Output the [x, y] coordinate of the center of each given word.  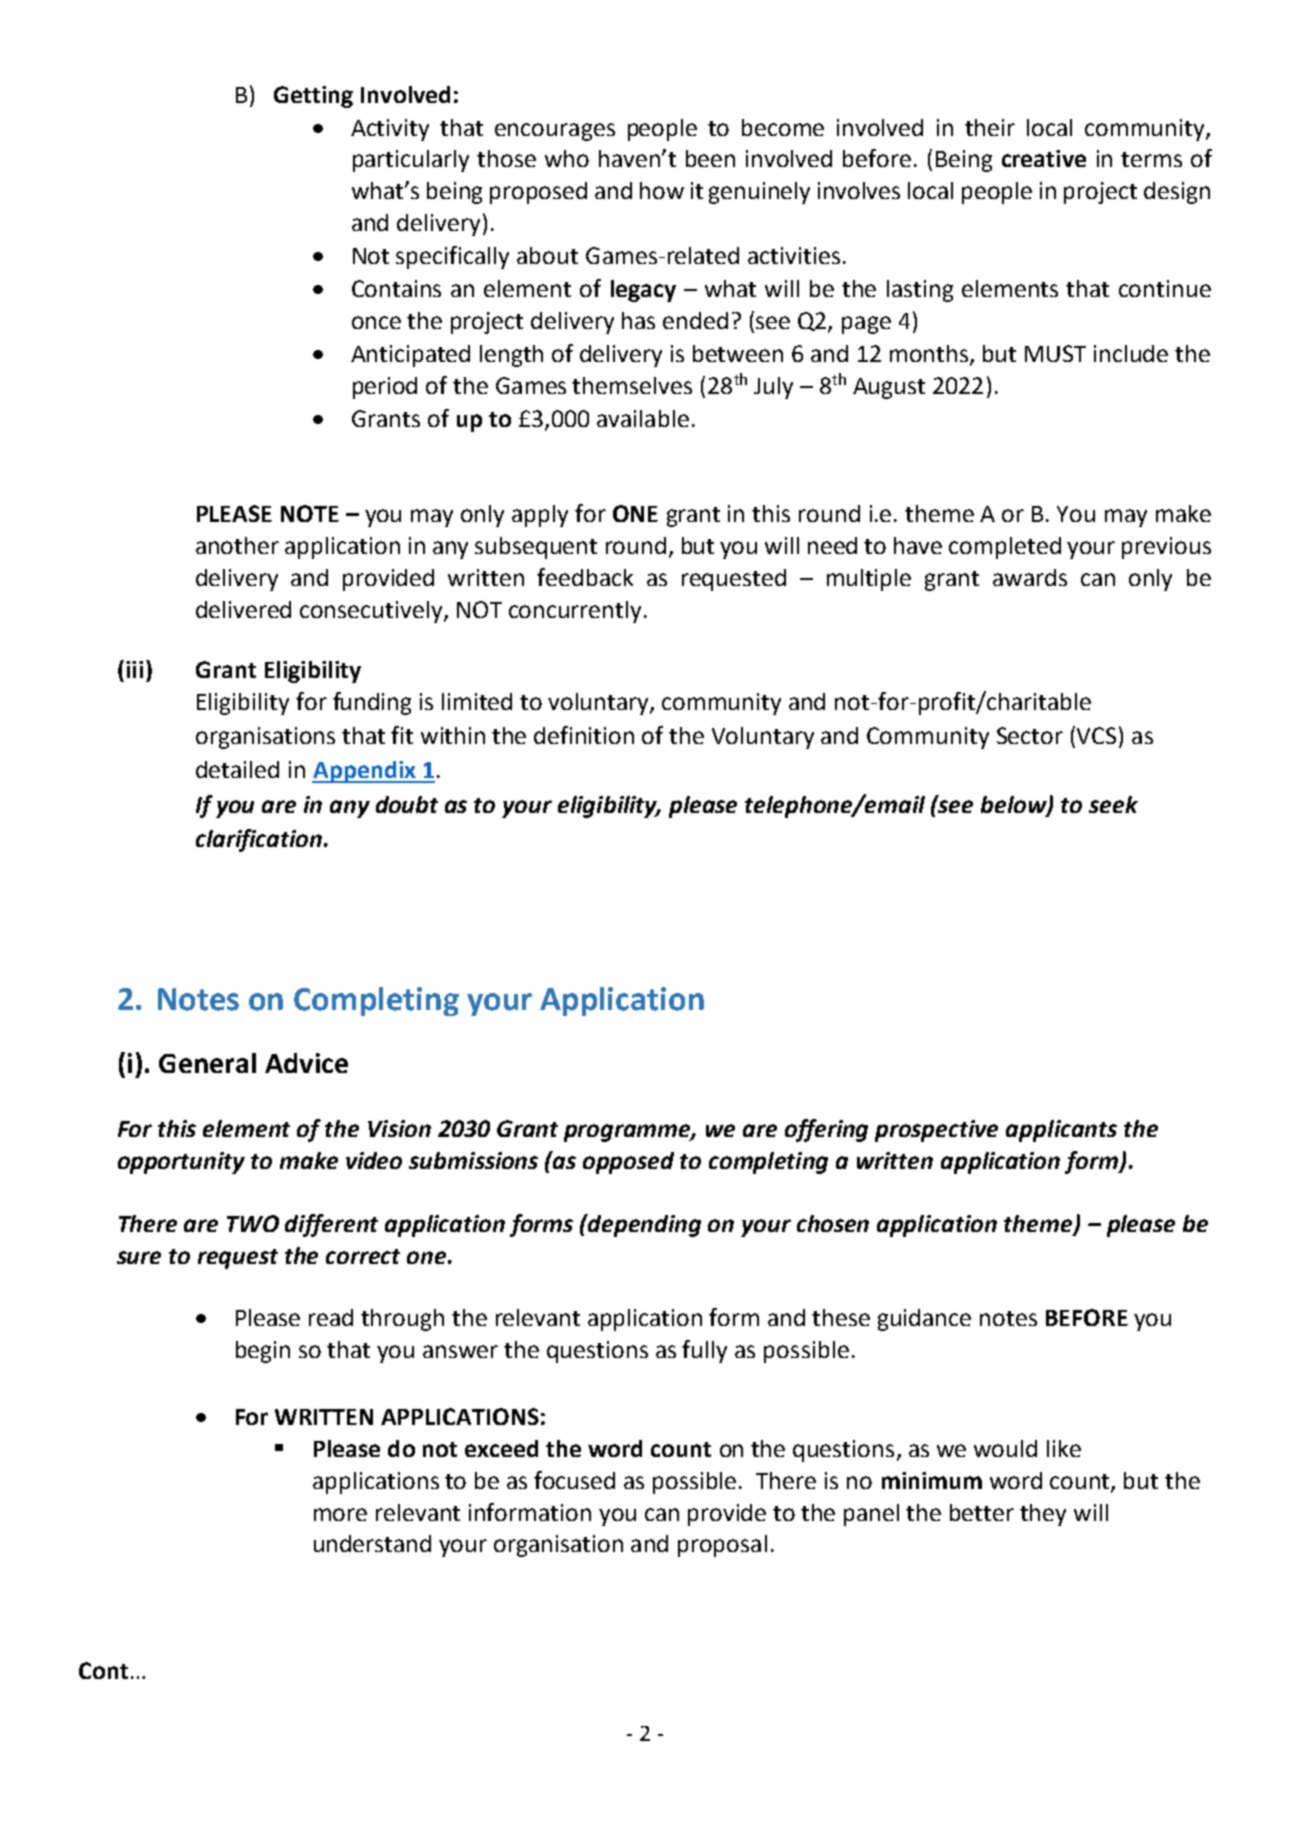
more [340, 1514]
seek [1113, 804]
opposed [628, 1163]
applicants [1061, 1131]
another [237, 545]
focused [574, 1480]
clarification [260, 840]
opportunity [181, 1163]
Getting [313, 97]
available [643, 418]
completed [1005, 548]
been [710, 158]
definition [584, 735]
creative [1044, 158]
